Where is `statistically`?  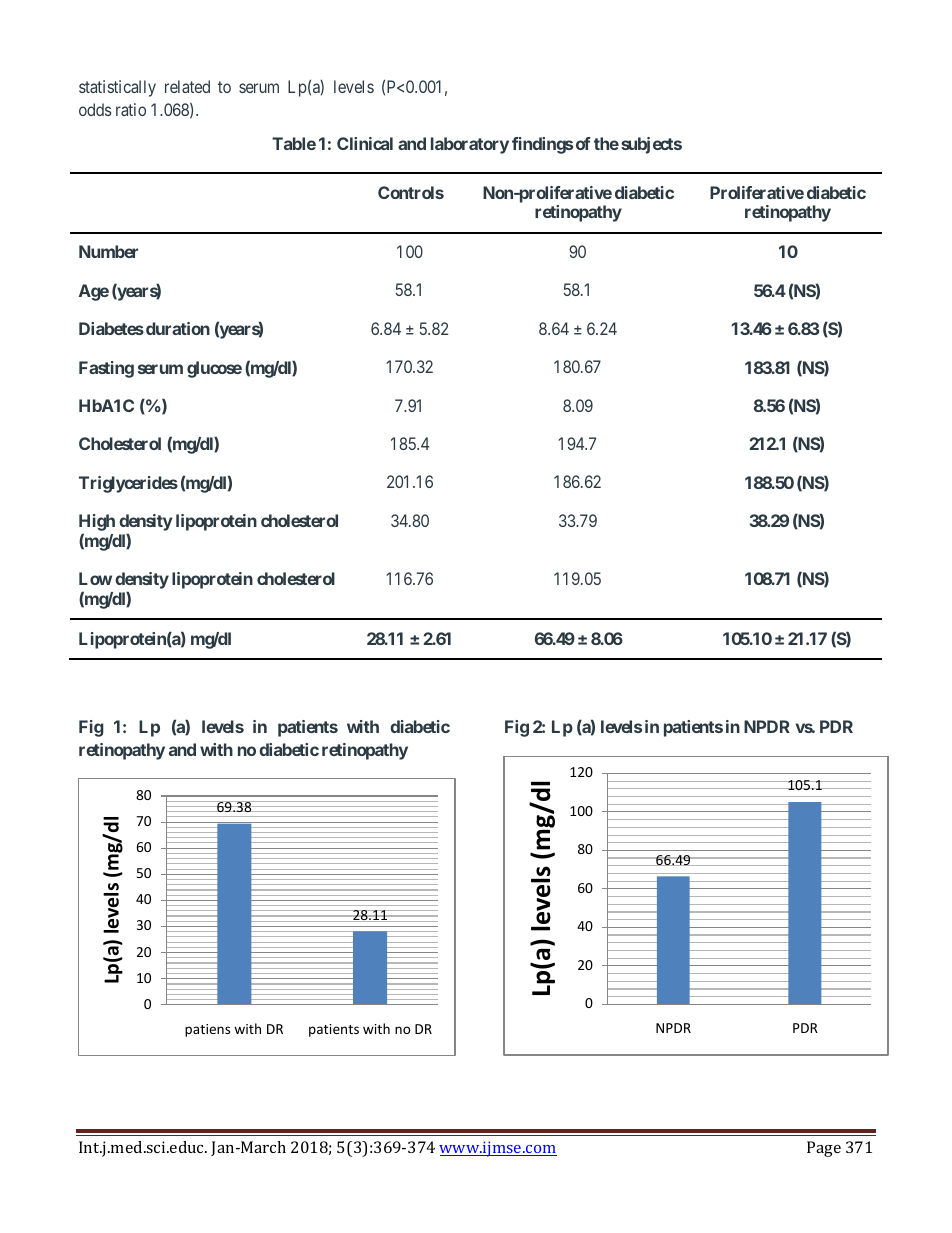
statistically is located at coordinates (117, 88).
